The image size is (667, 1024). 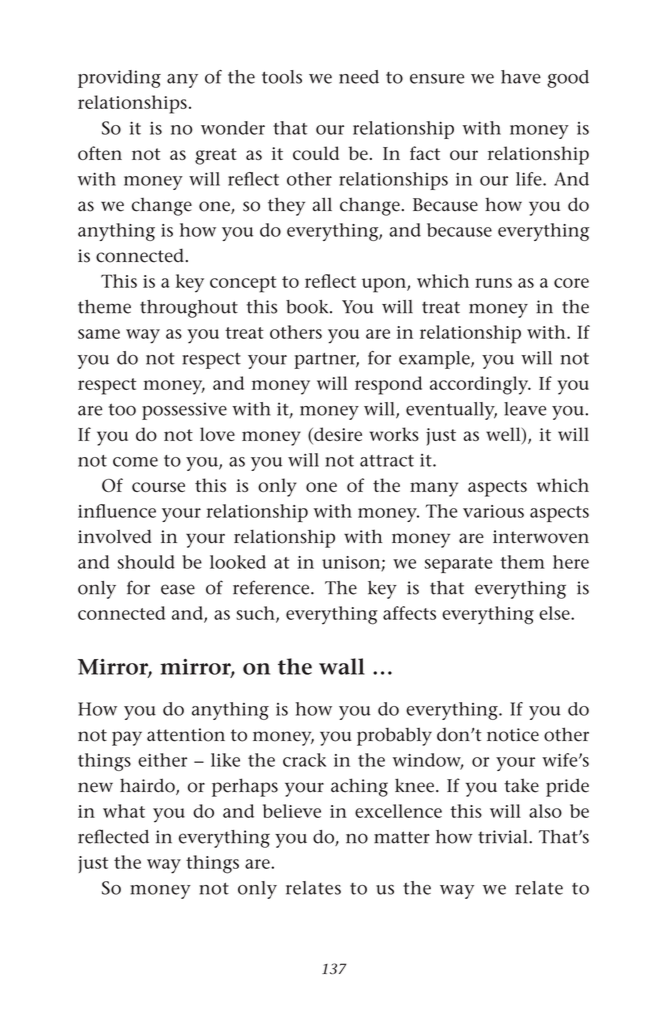 I want to click on providing, so click(x=119, y=79).
